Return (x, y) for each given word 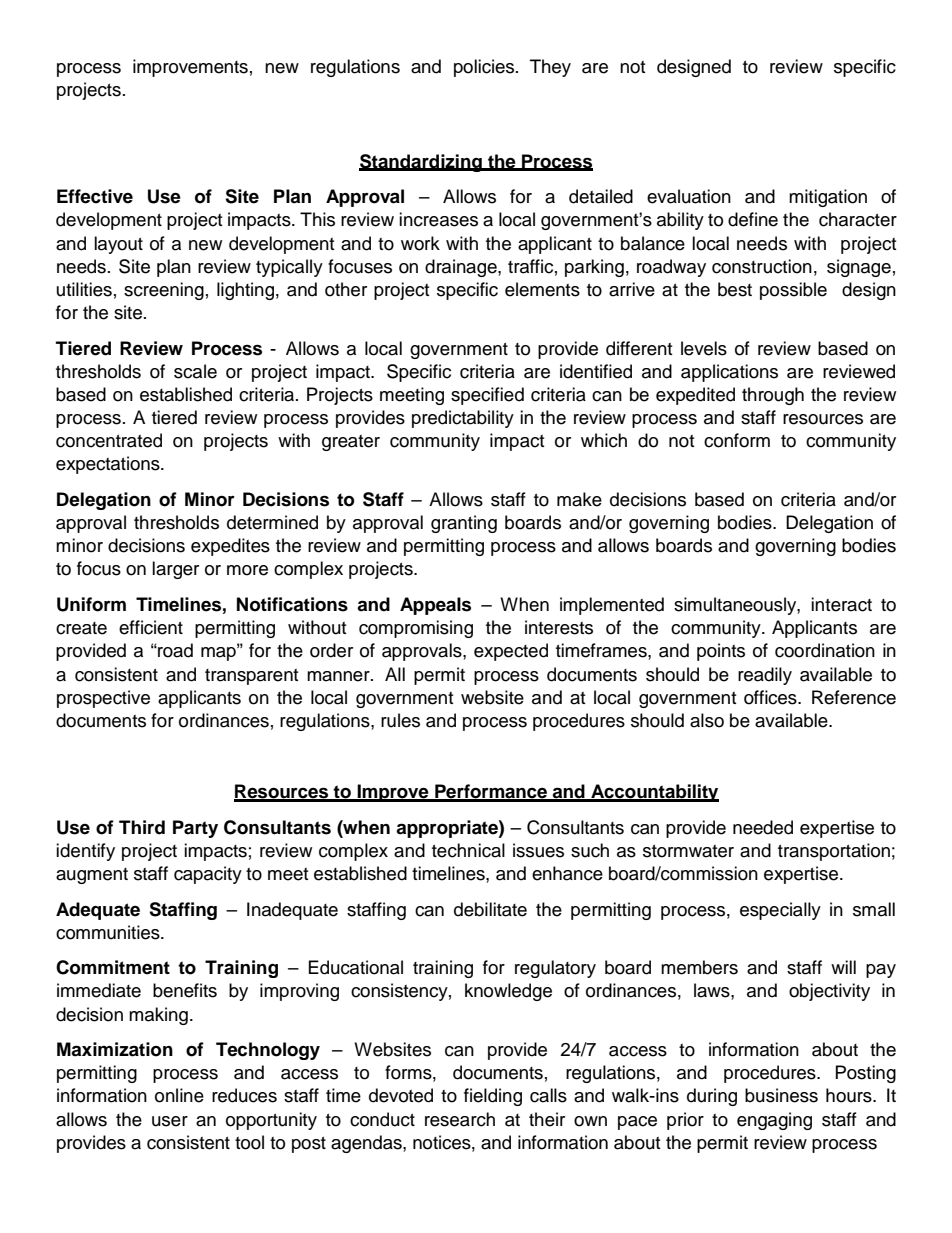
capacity (208, 875)
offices (771, 697)
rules (400, 720)
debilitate (490, 909)
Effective (95, 196)
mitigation (828, 198)
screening (164, 291)
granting (464, 524)
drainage (462, 268)
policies (485, 68)
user (170, 1121)
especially (780, 911)
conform (737, 440)
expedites (230, 547)
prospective (103, 699)
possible (793, 291)
